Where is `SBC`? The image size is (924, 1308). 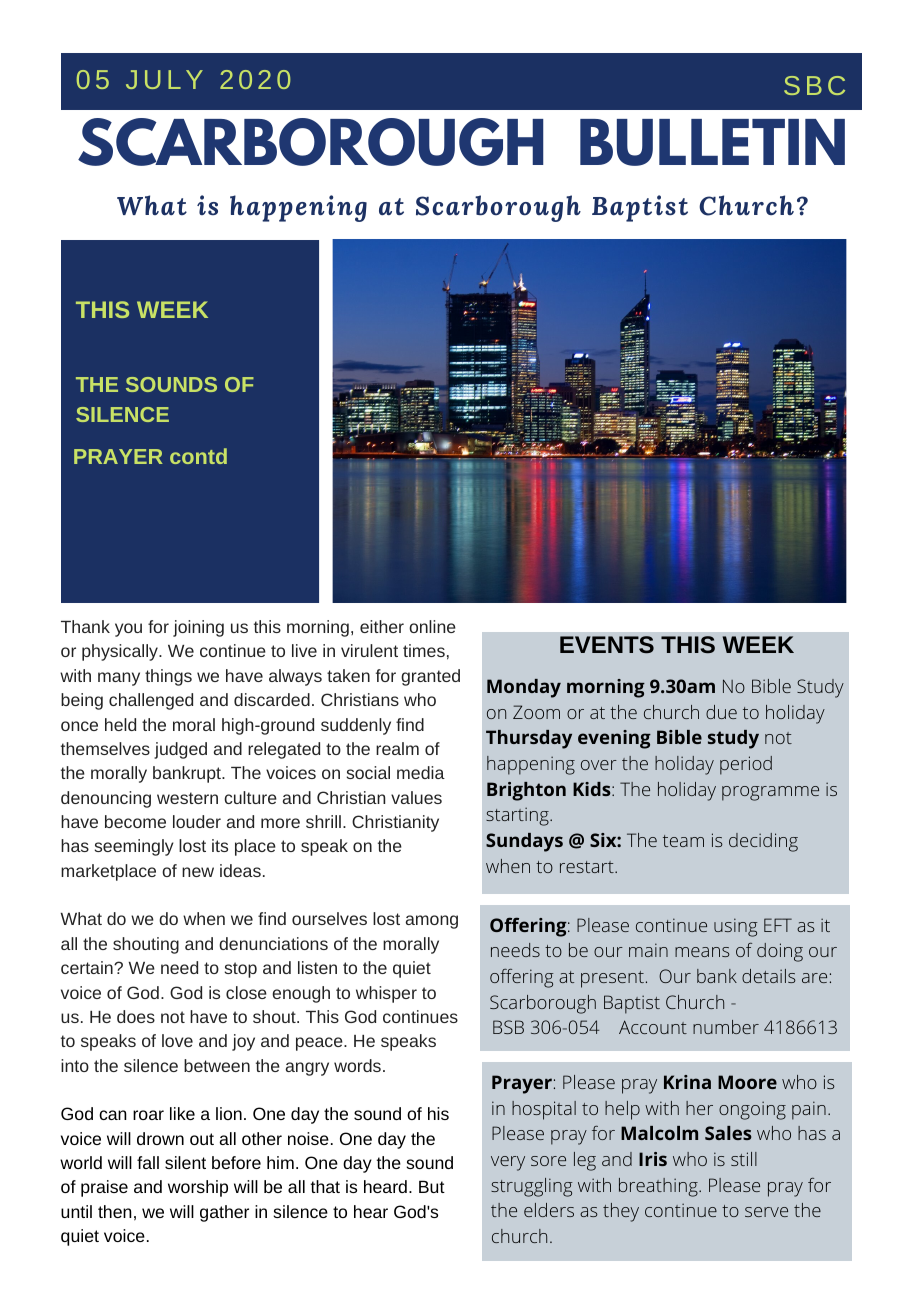 SBC is located at coordinates (814, 85).
